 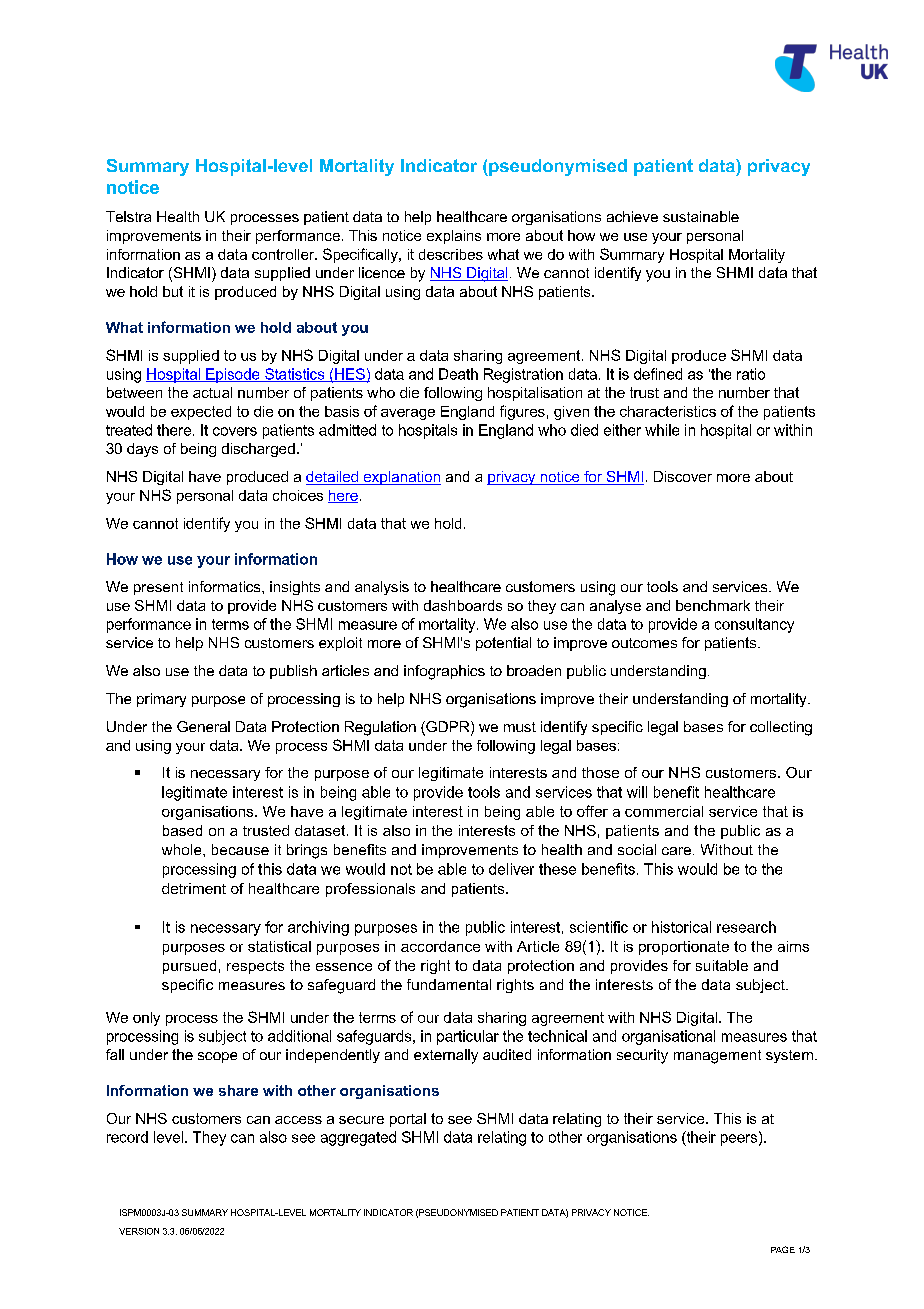 What do you see at coordinates (448, 728) in the screenshot?
I see `GDPR` at bounding box center [448, 728].
